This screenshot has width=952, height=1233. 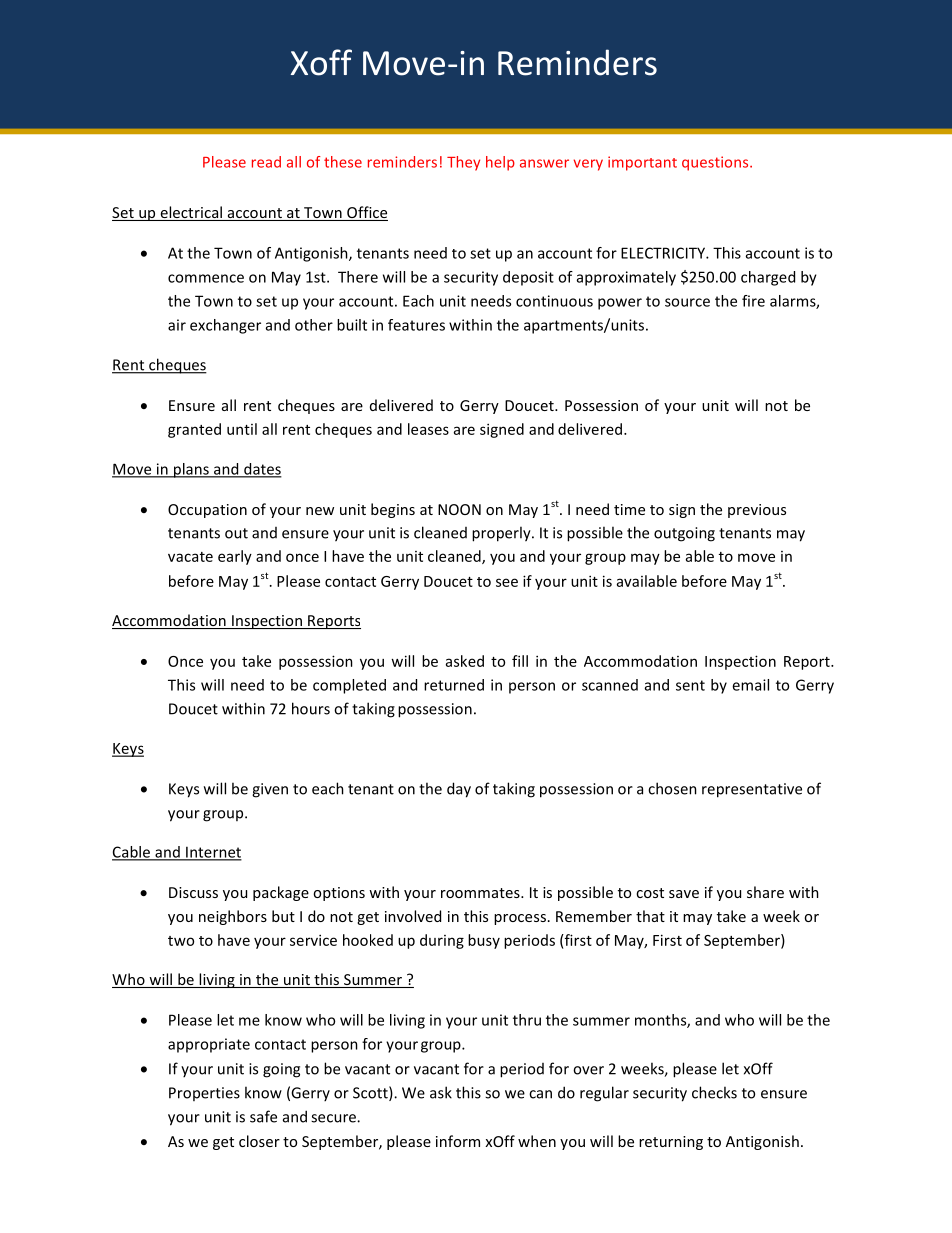 I want to click on hours, so click(x=311, y=708).
